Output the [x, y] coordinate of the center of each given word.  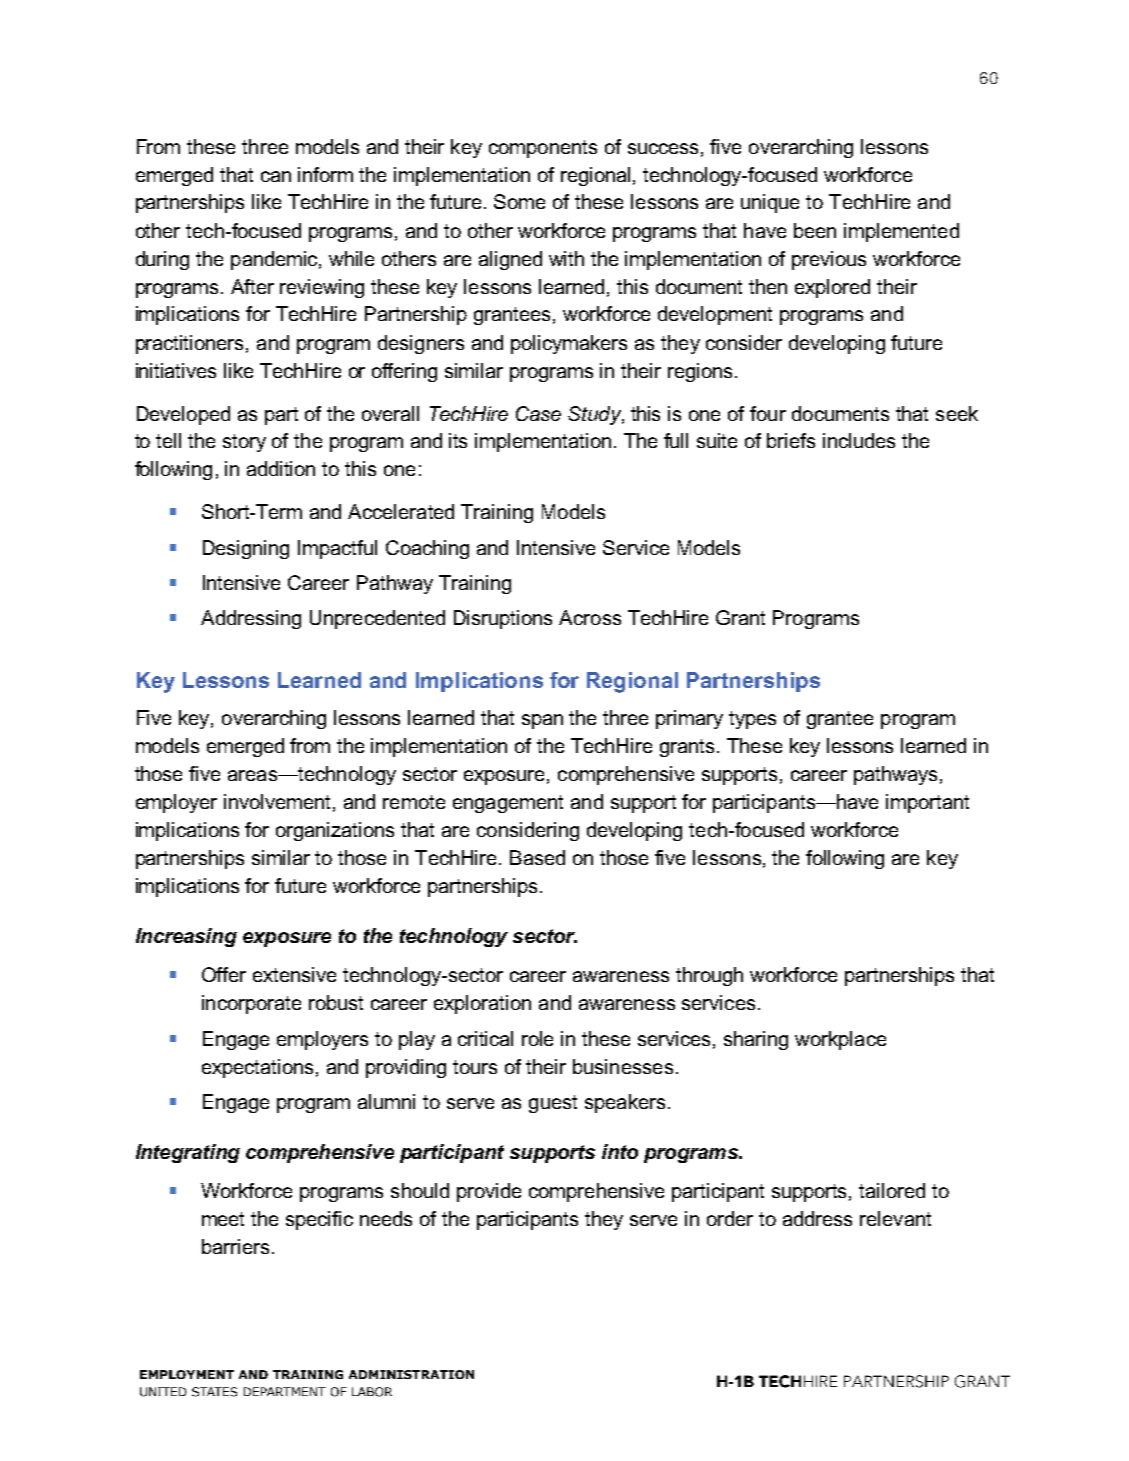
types [752, 720]
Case [538, 413]
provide [489, 1192]
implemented [901, 232]
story [244, 443]
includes [859, 440]
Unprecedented [377, 619]
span [542, 721]
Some [519, 201]
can [276, 176]
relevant [895, 1218]
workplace [840, 1040]
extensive [294, 974]
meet [223, 1219]
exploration [482, 1004]
